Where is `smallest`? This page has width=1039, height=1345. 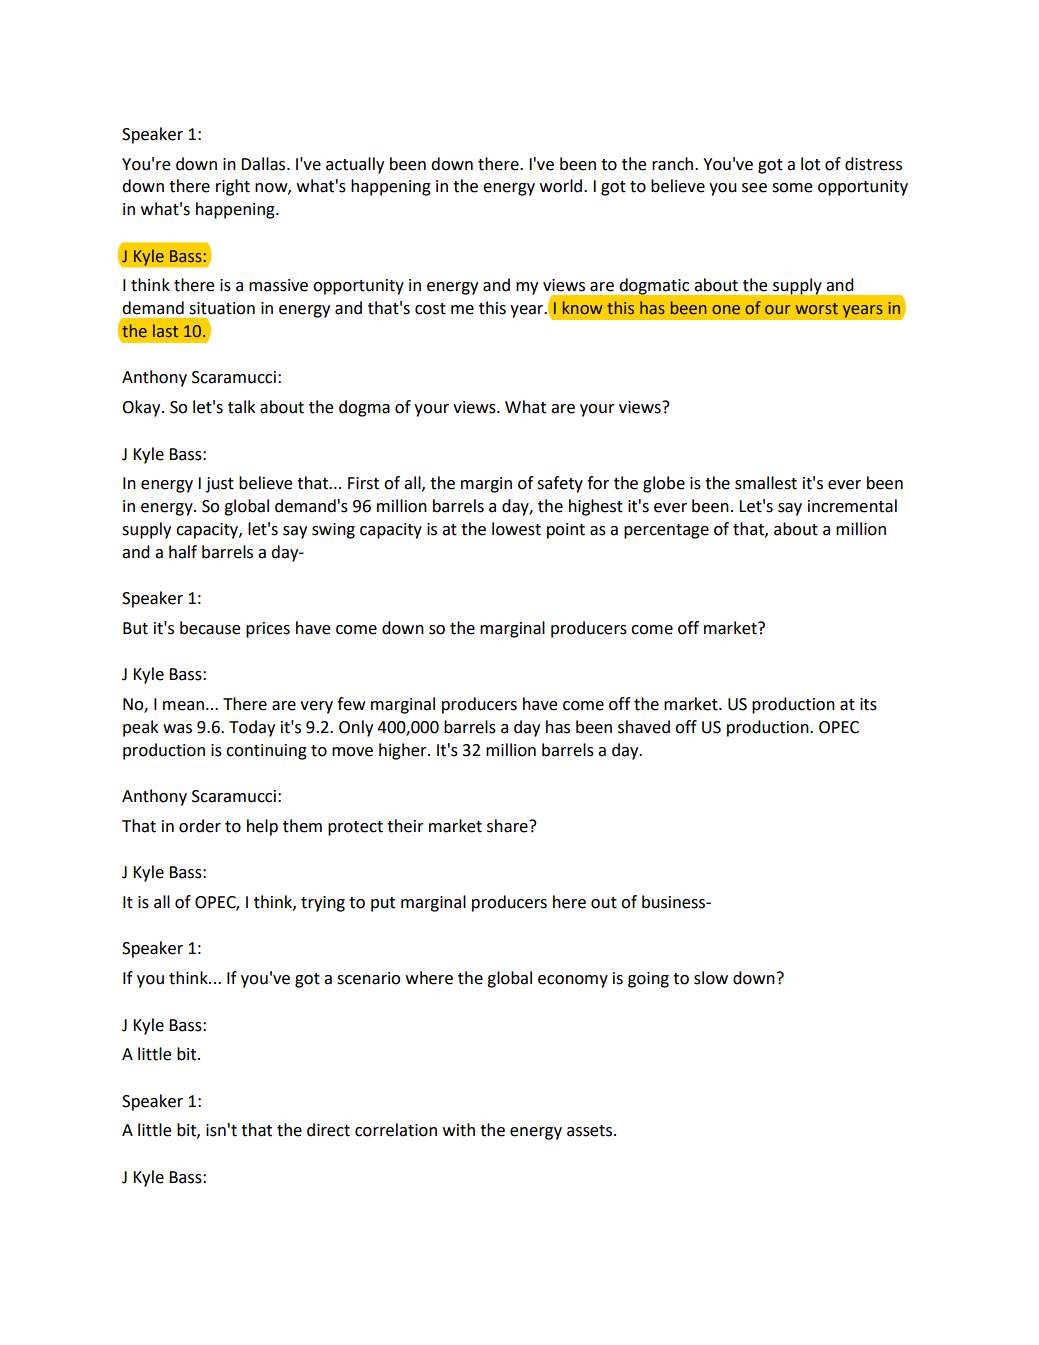 smallest is located at coordinates (766, 483).
